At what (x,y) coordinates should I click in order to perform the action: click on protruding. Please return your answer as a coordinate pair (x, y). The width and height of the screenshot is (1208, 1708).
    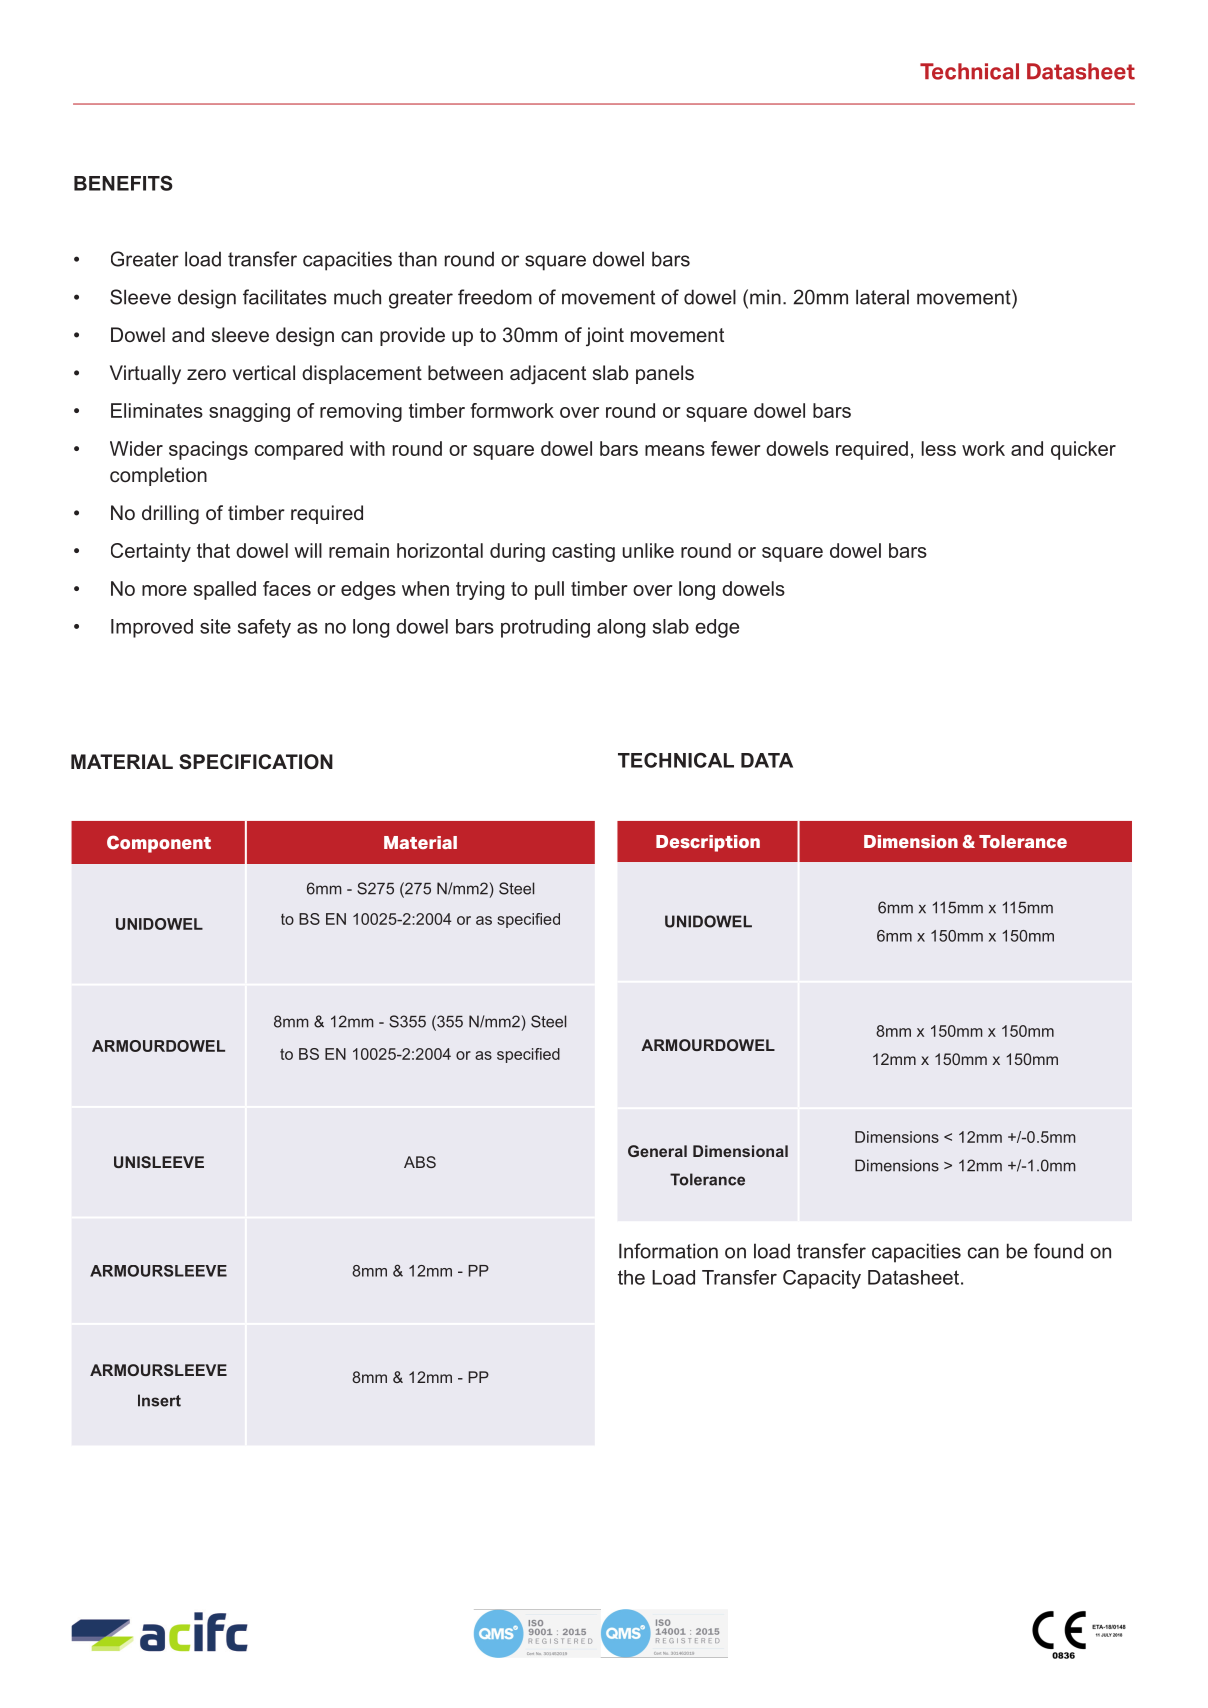
    Looking at the image, I should click on (545, 628).
